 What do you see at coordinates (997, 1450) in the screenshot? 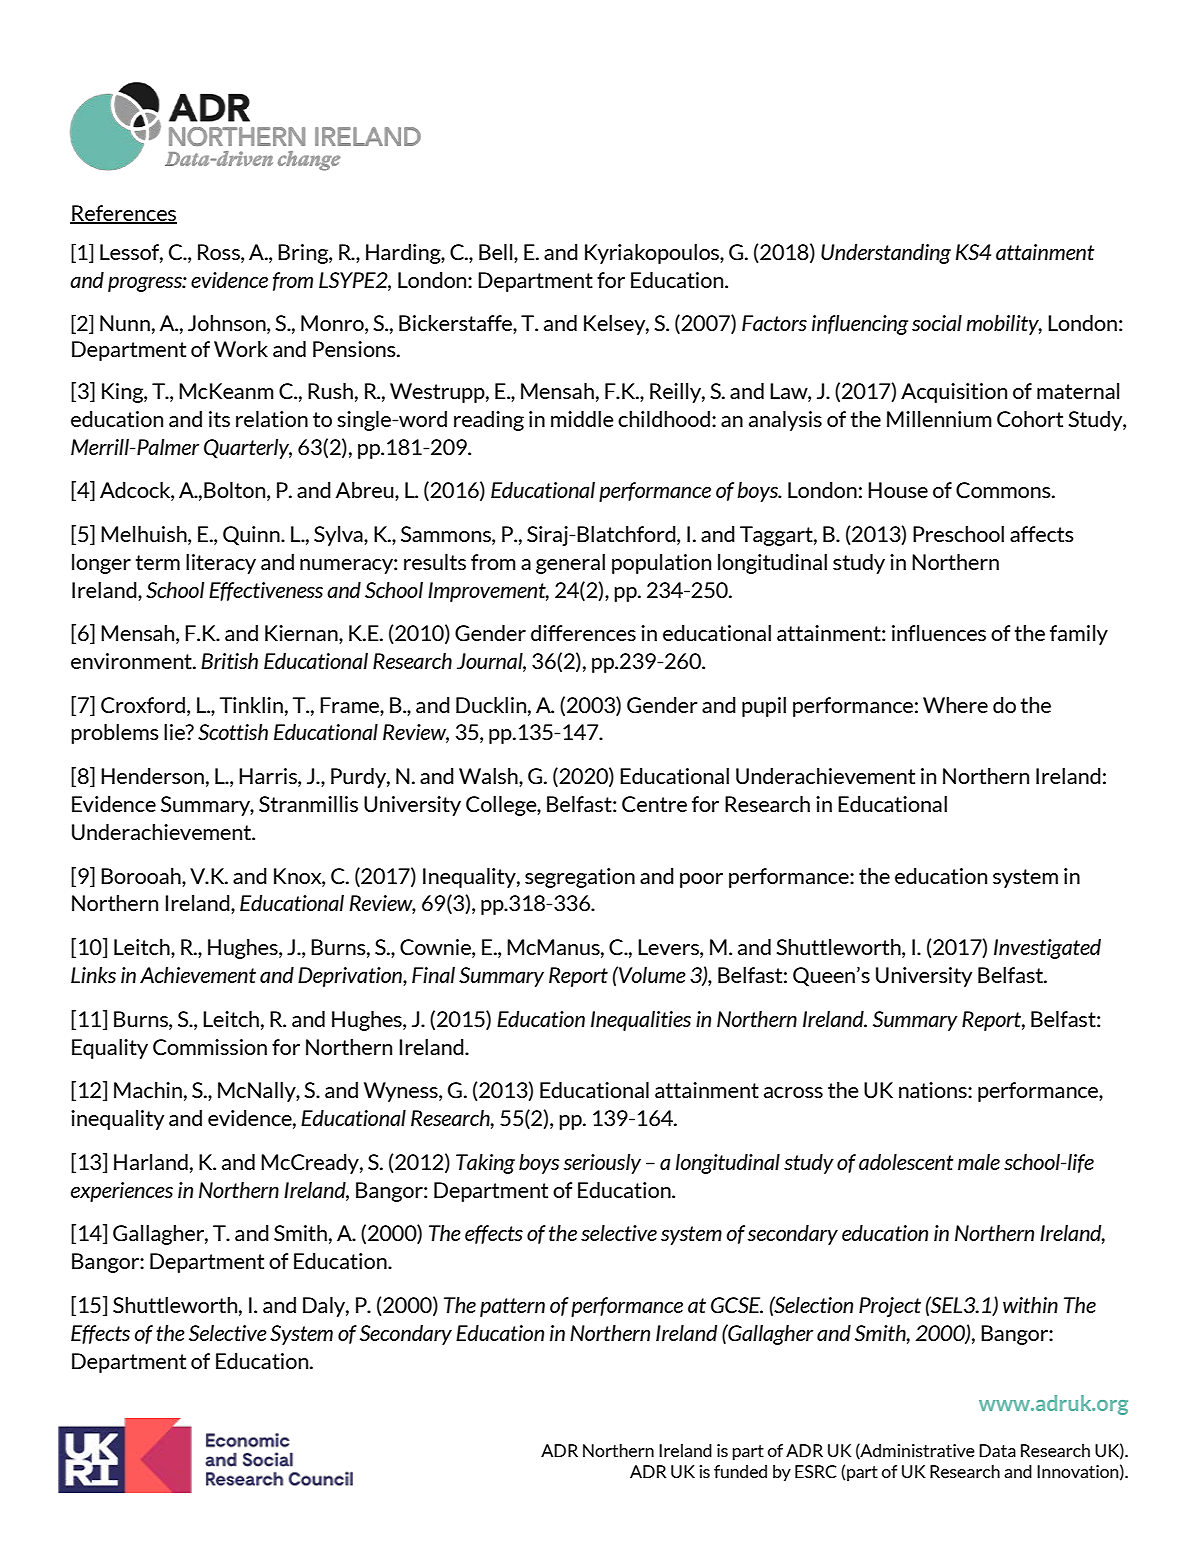
I see `Data` at bounding box center [997, 1450].
